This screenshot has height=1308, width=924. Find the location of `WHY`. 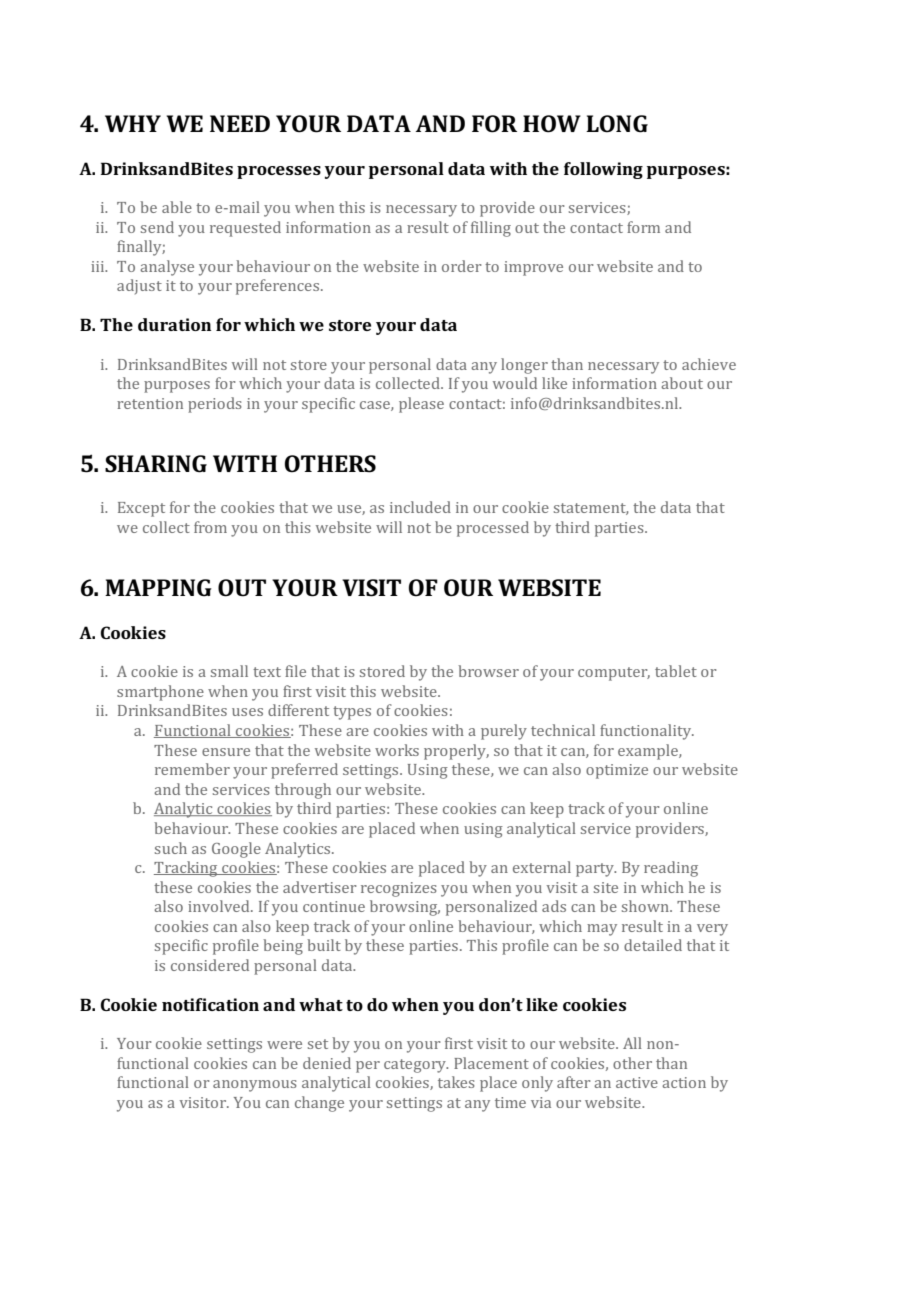

WHY is located at coordinates (133, 123).
